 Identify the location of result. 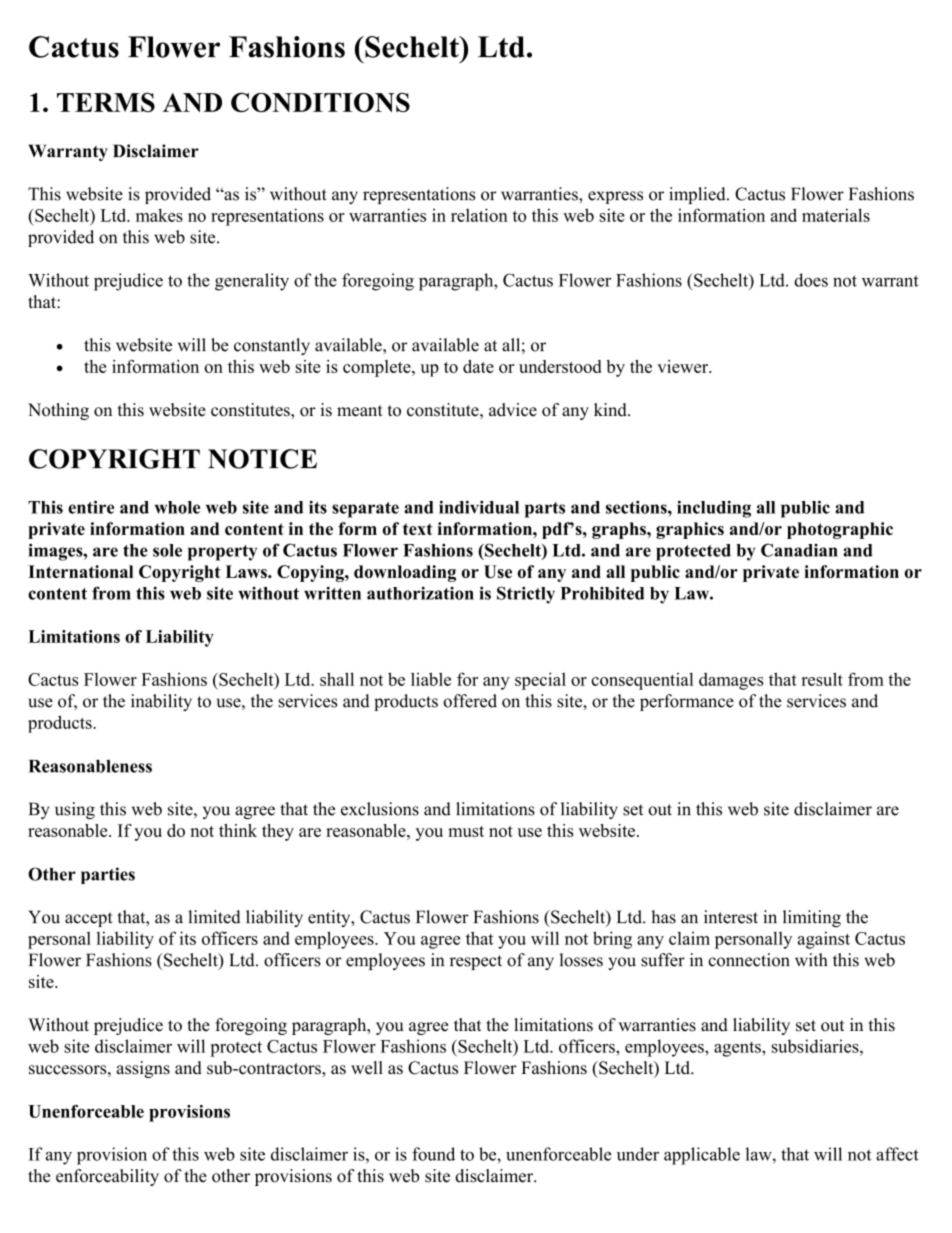
(822, 679).
